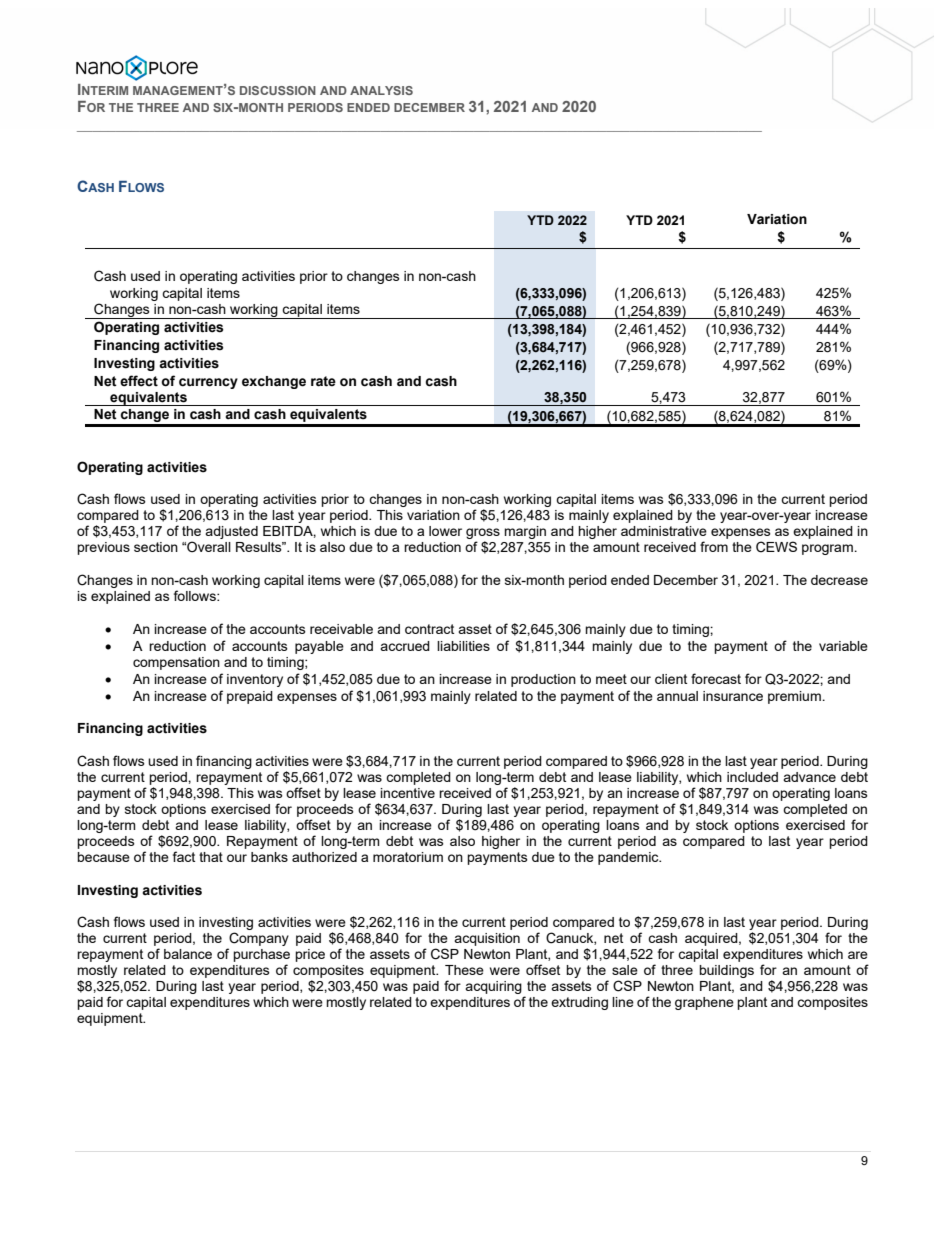 Image resolution: width=952 pixels, height=1233 pixels. I want to click on rate, so click(323, 381).
